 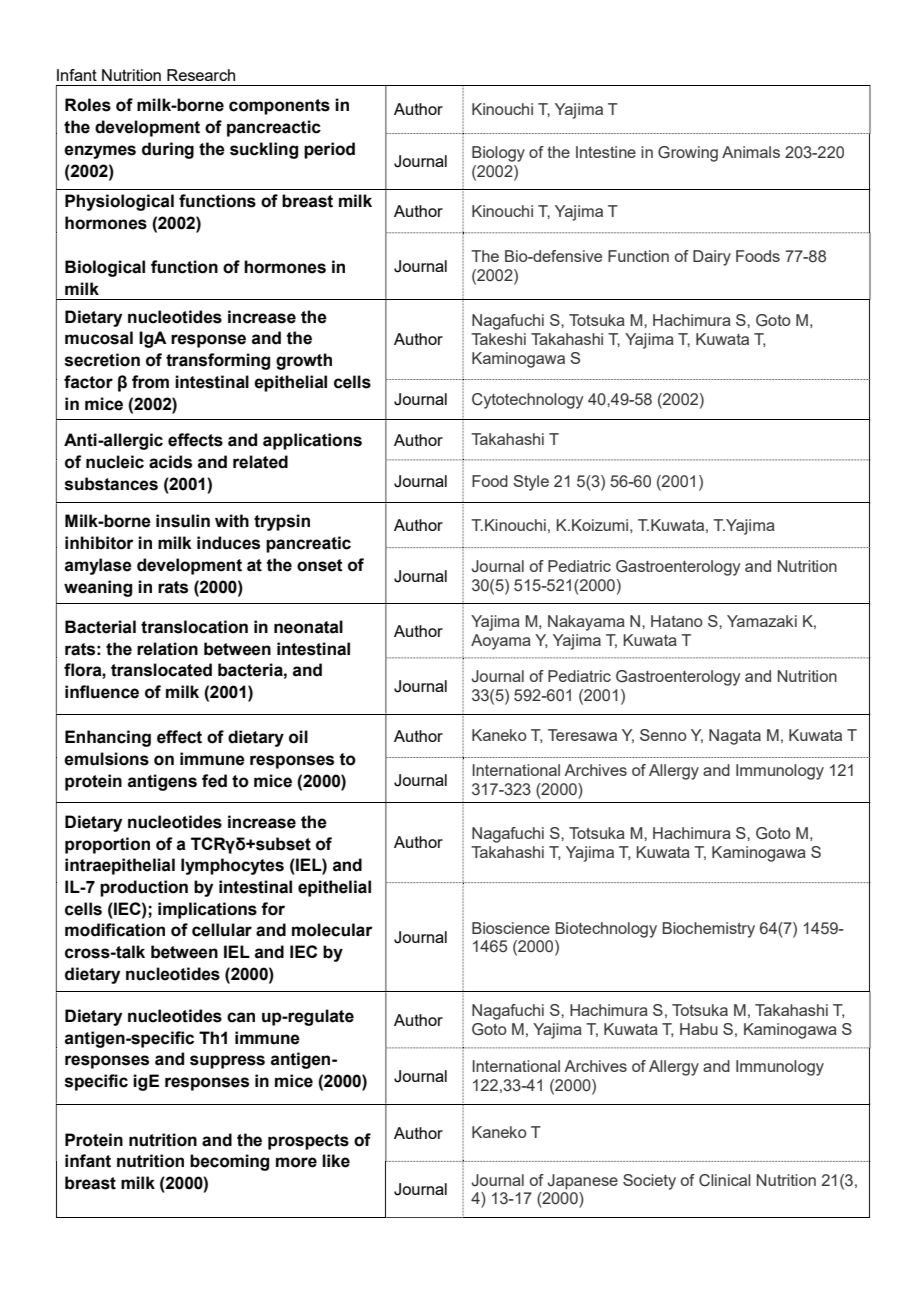 What do you see at coordinates (168, 150) in the screenshot?
I see `during` at bounding box center [168, 150].
